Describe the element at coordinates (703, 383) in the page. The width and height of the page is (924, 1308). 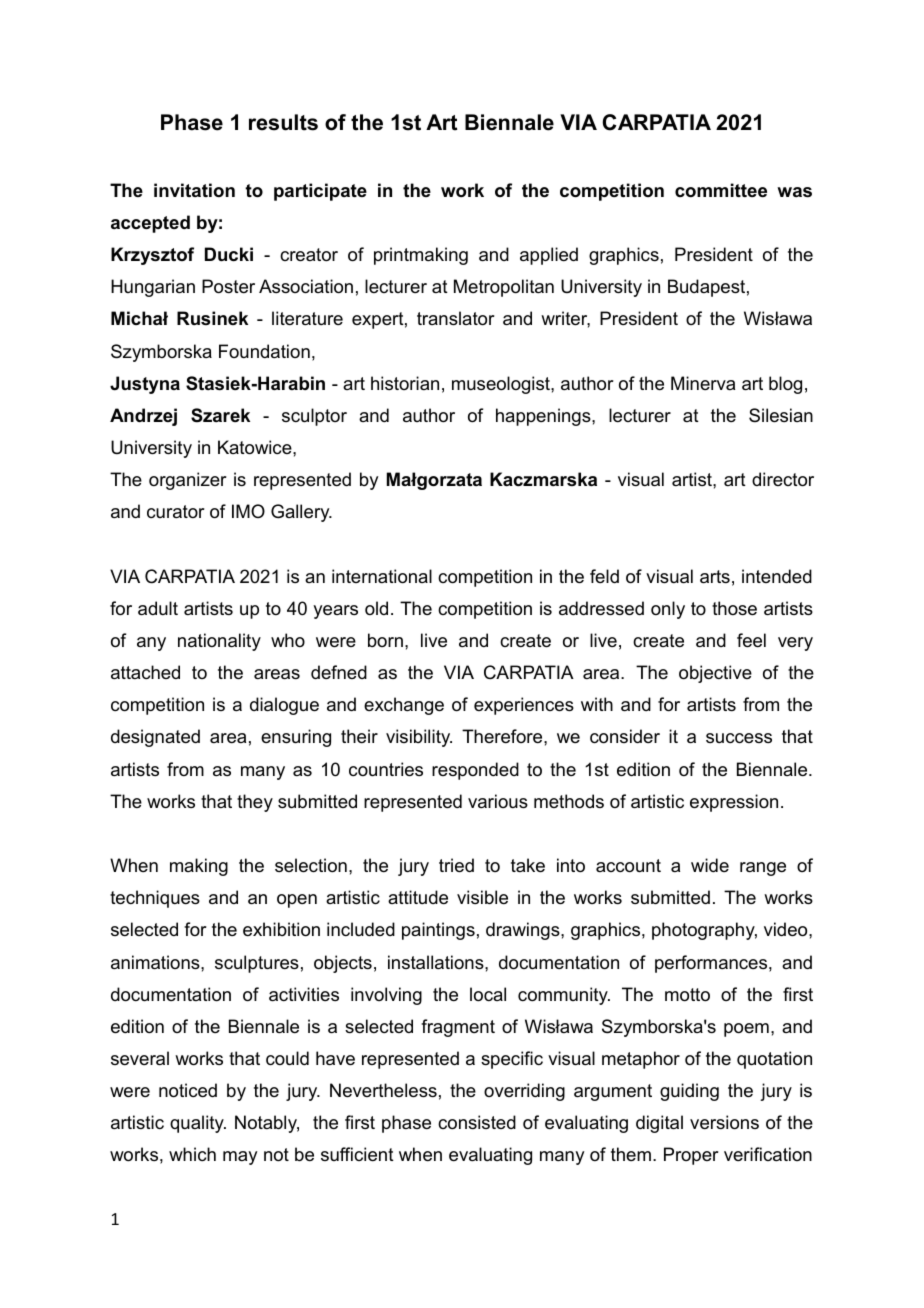
I see `Minerva` at that location.
